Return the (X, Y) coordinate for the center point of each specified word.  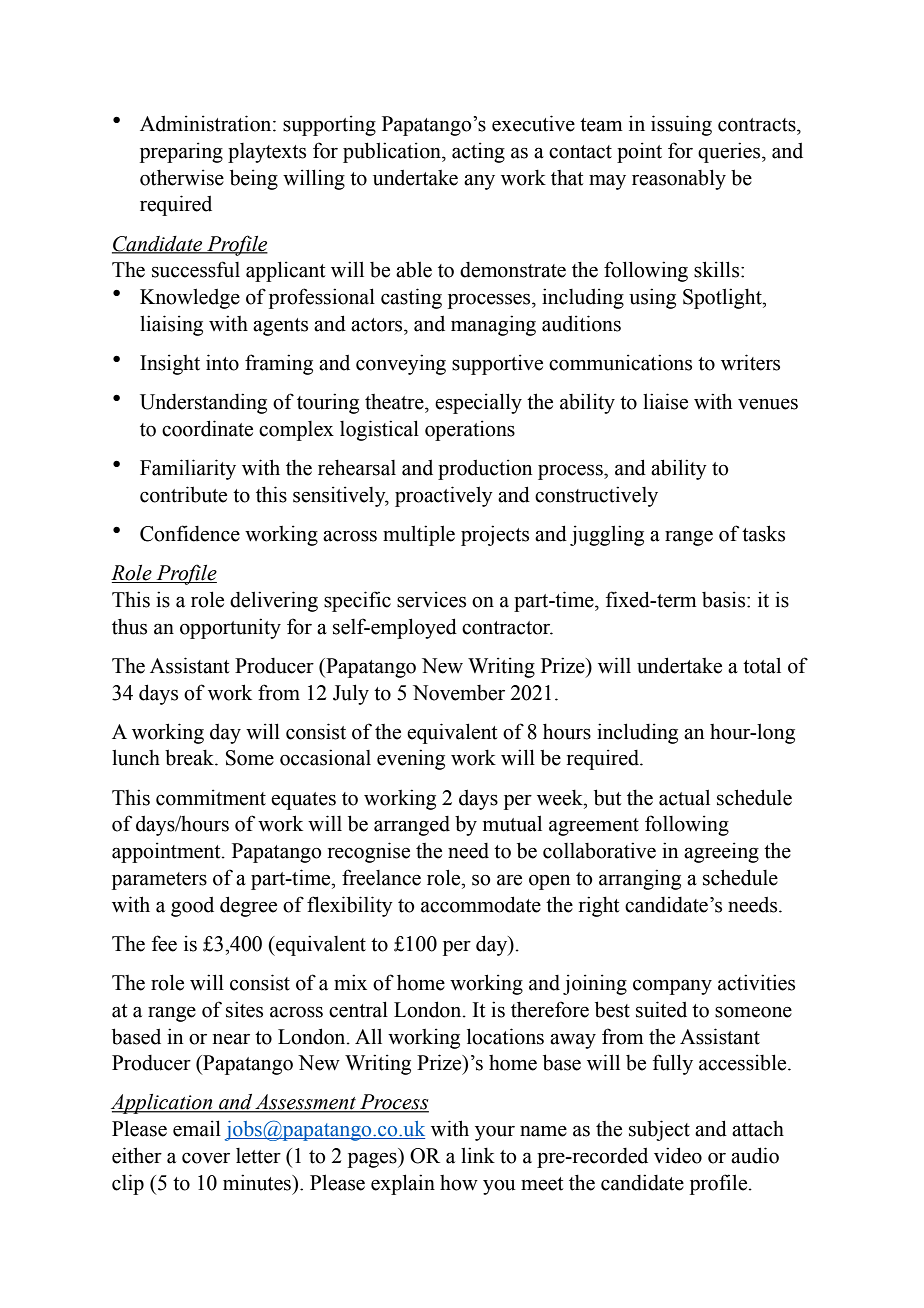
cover (206, 1158)
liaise (665, 401)
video (678, 1155)
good (192, 907)
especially (478, 403)
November (459, 693)
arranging (640, 879)
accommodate (481, 904)
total (762, 665)
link (478, 1155)
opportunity (230, 628)
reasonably (679, 179)
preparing (181, 152)
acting (478, 152)
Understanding (203, 403)
